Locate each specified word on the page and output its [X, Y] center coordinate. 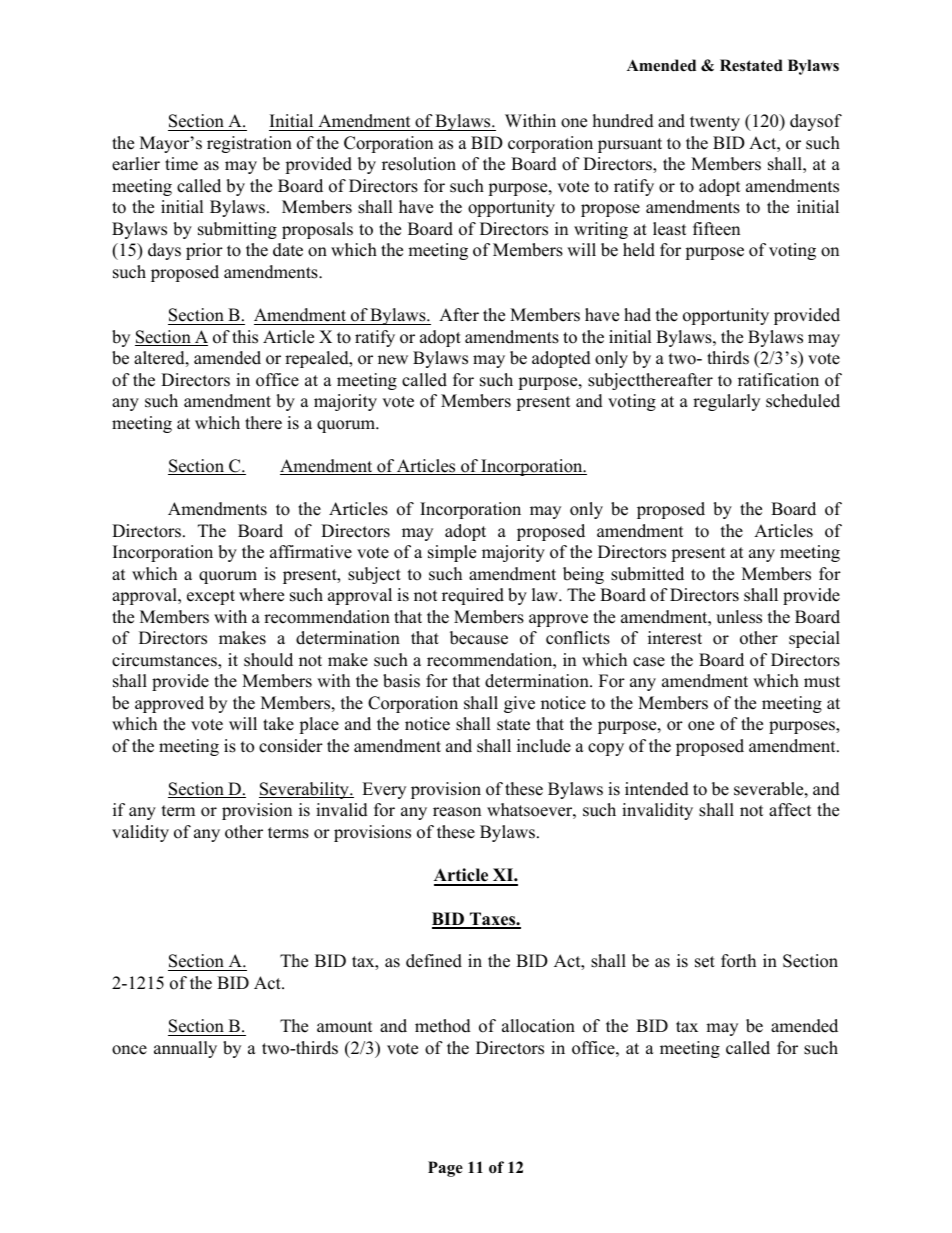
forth [738, 961]
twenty [715, 123]
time [181, 164]
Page [445, 1169]
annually [185, 1049]
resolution [419, 164]
